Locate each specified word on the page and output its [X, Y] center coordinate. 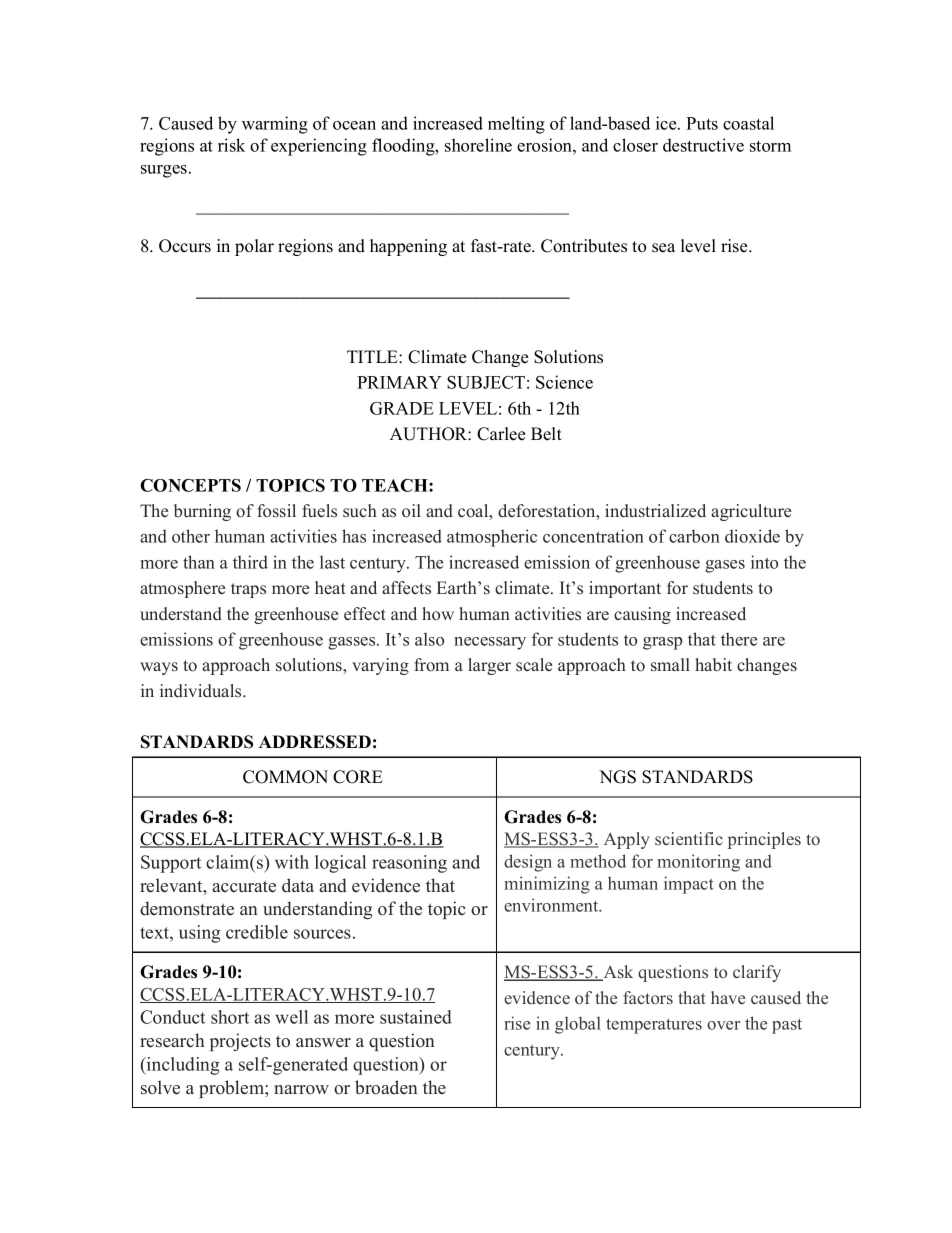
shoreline [478, 145]
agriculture [751, 512]
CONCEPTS [190, 485]
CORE [358, 777]
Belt [546, 434]
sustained [416, 1017]
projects [240, 1042]
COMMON [285, 777]
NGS [617, 777]
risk [231, 145]
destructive [703, 145]
